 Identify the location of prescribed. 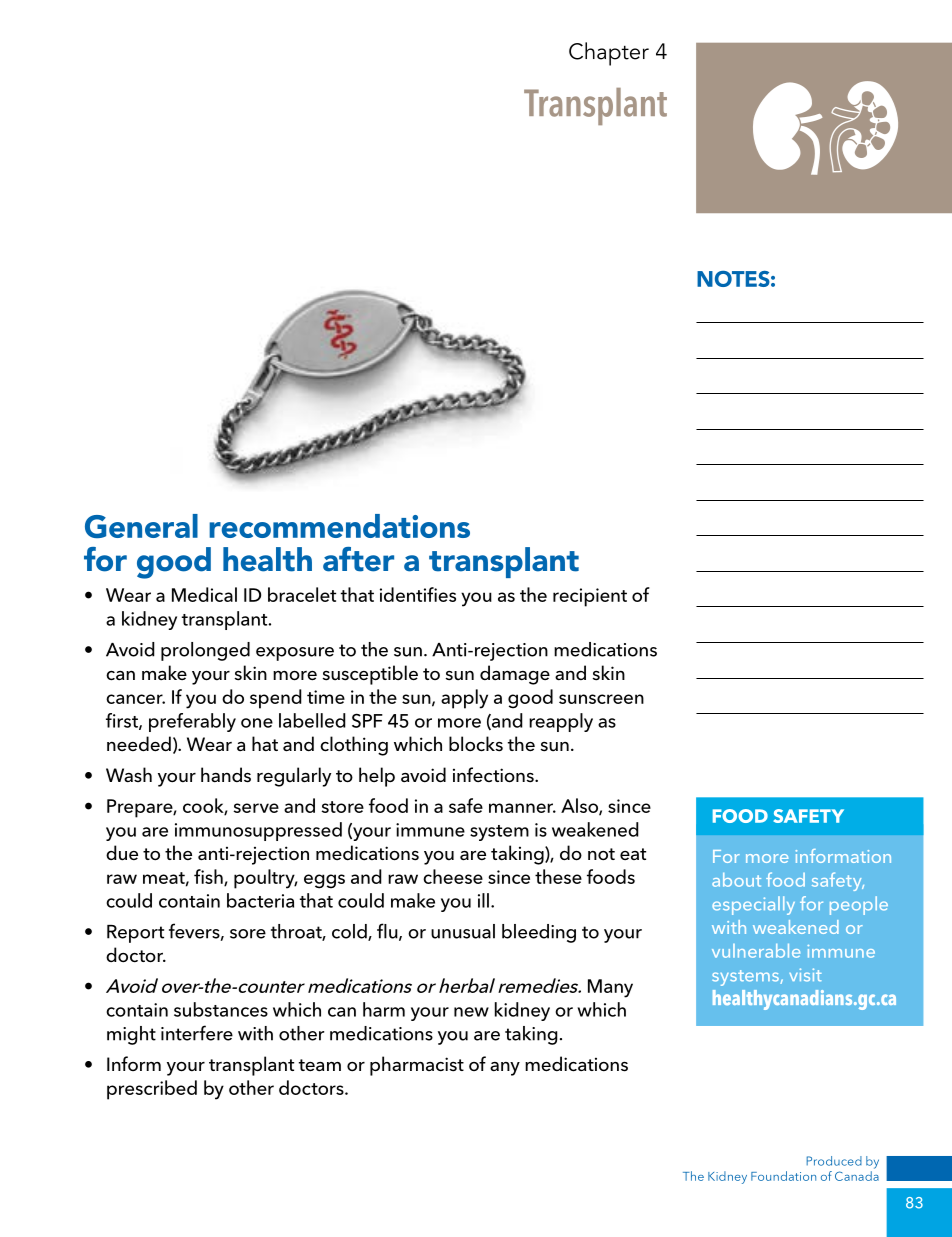
(152, 1090).
